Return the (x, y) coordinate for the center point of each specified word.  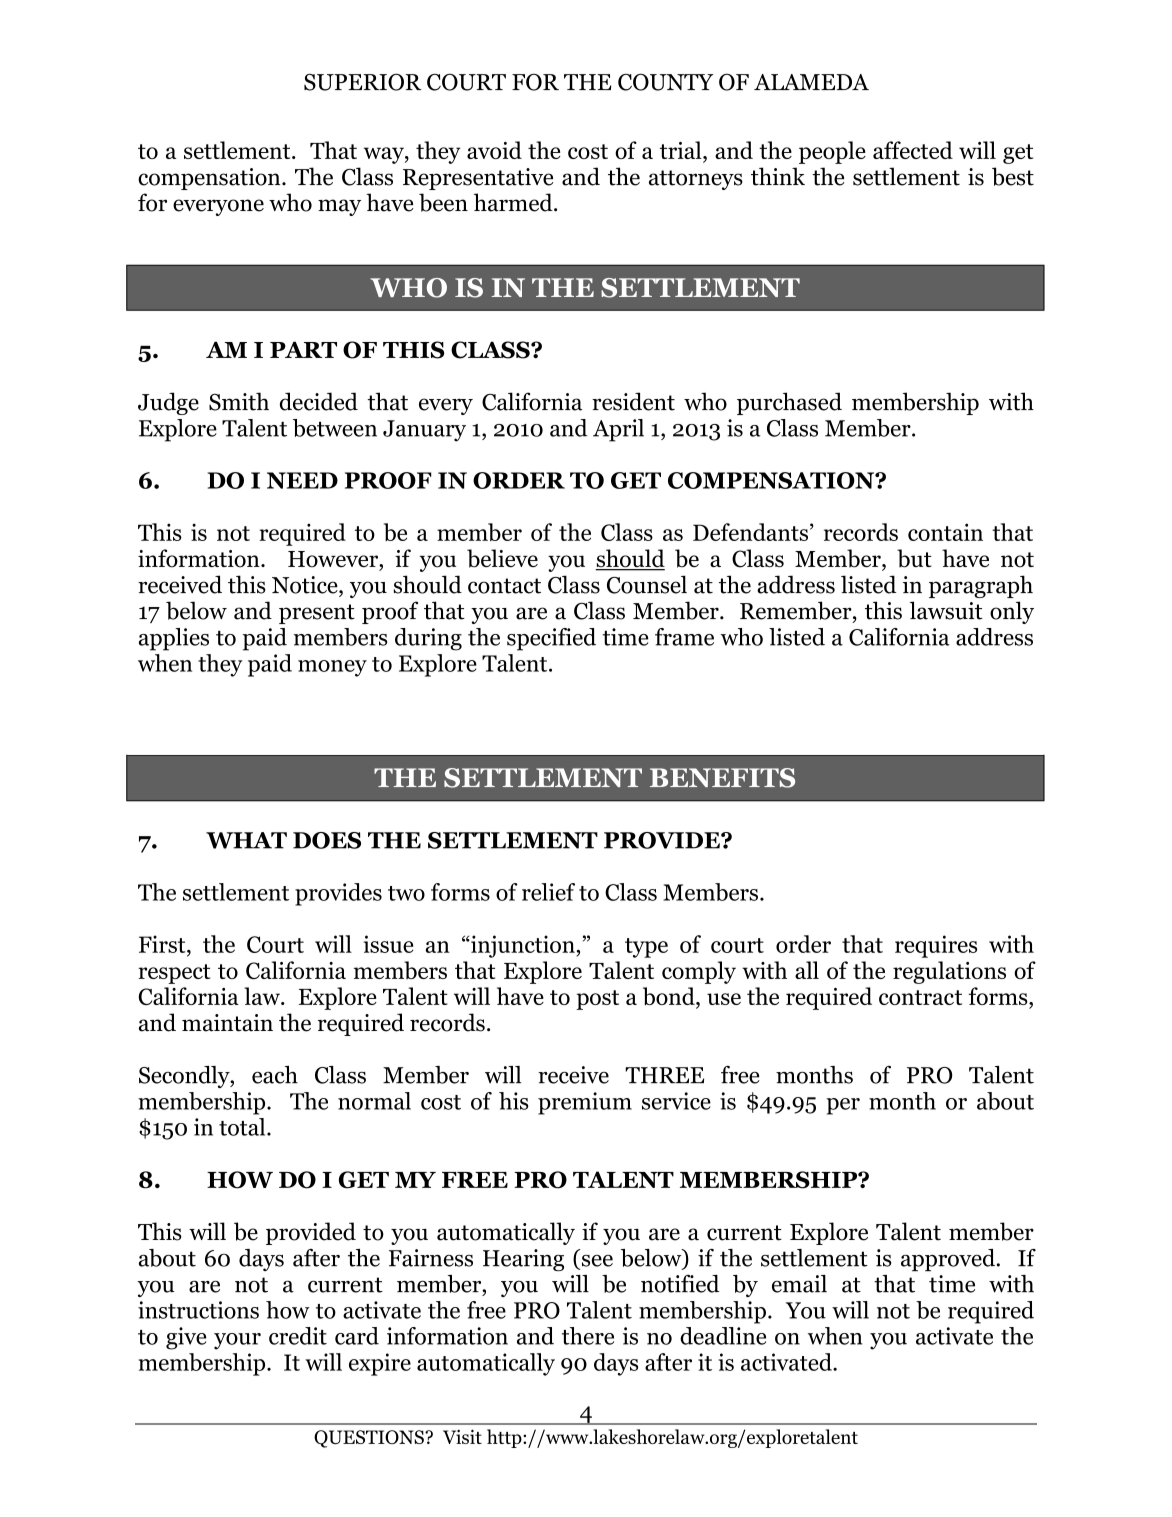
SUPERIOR (363, 82)
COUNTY (666, 82)
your (237, 1341)
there (588, 1336)
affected (913, 150)
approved (949, 1260)
